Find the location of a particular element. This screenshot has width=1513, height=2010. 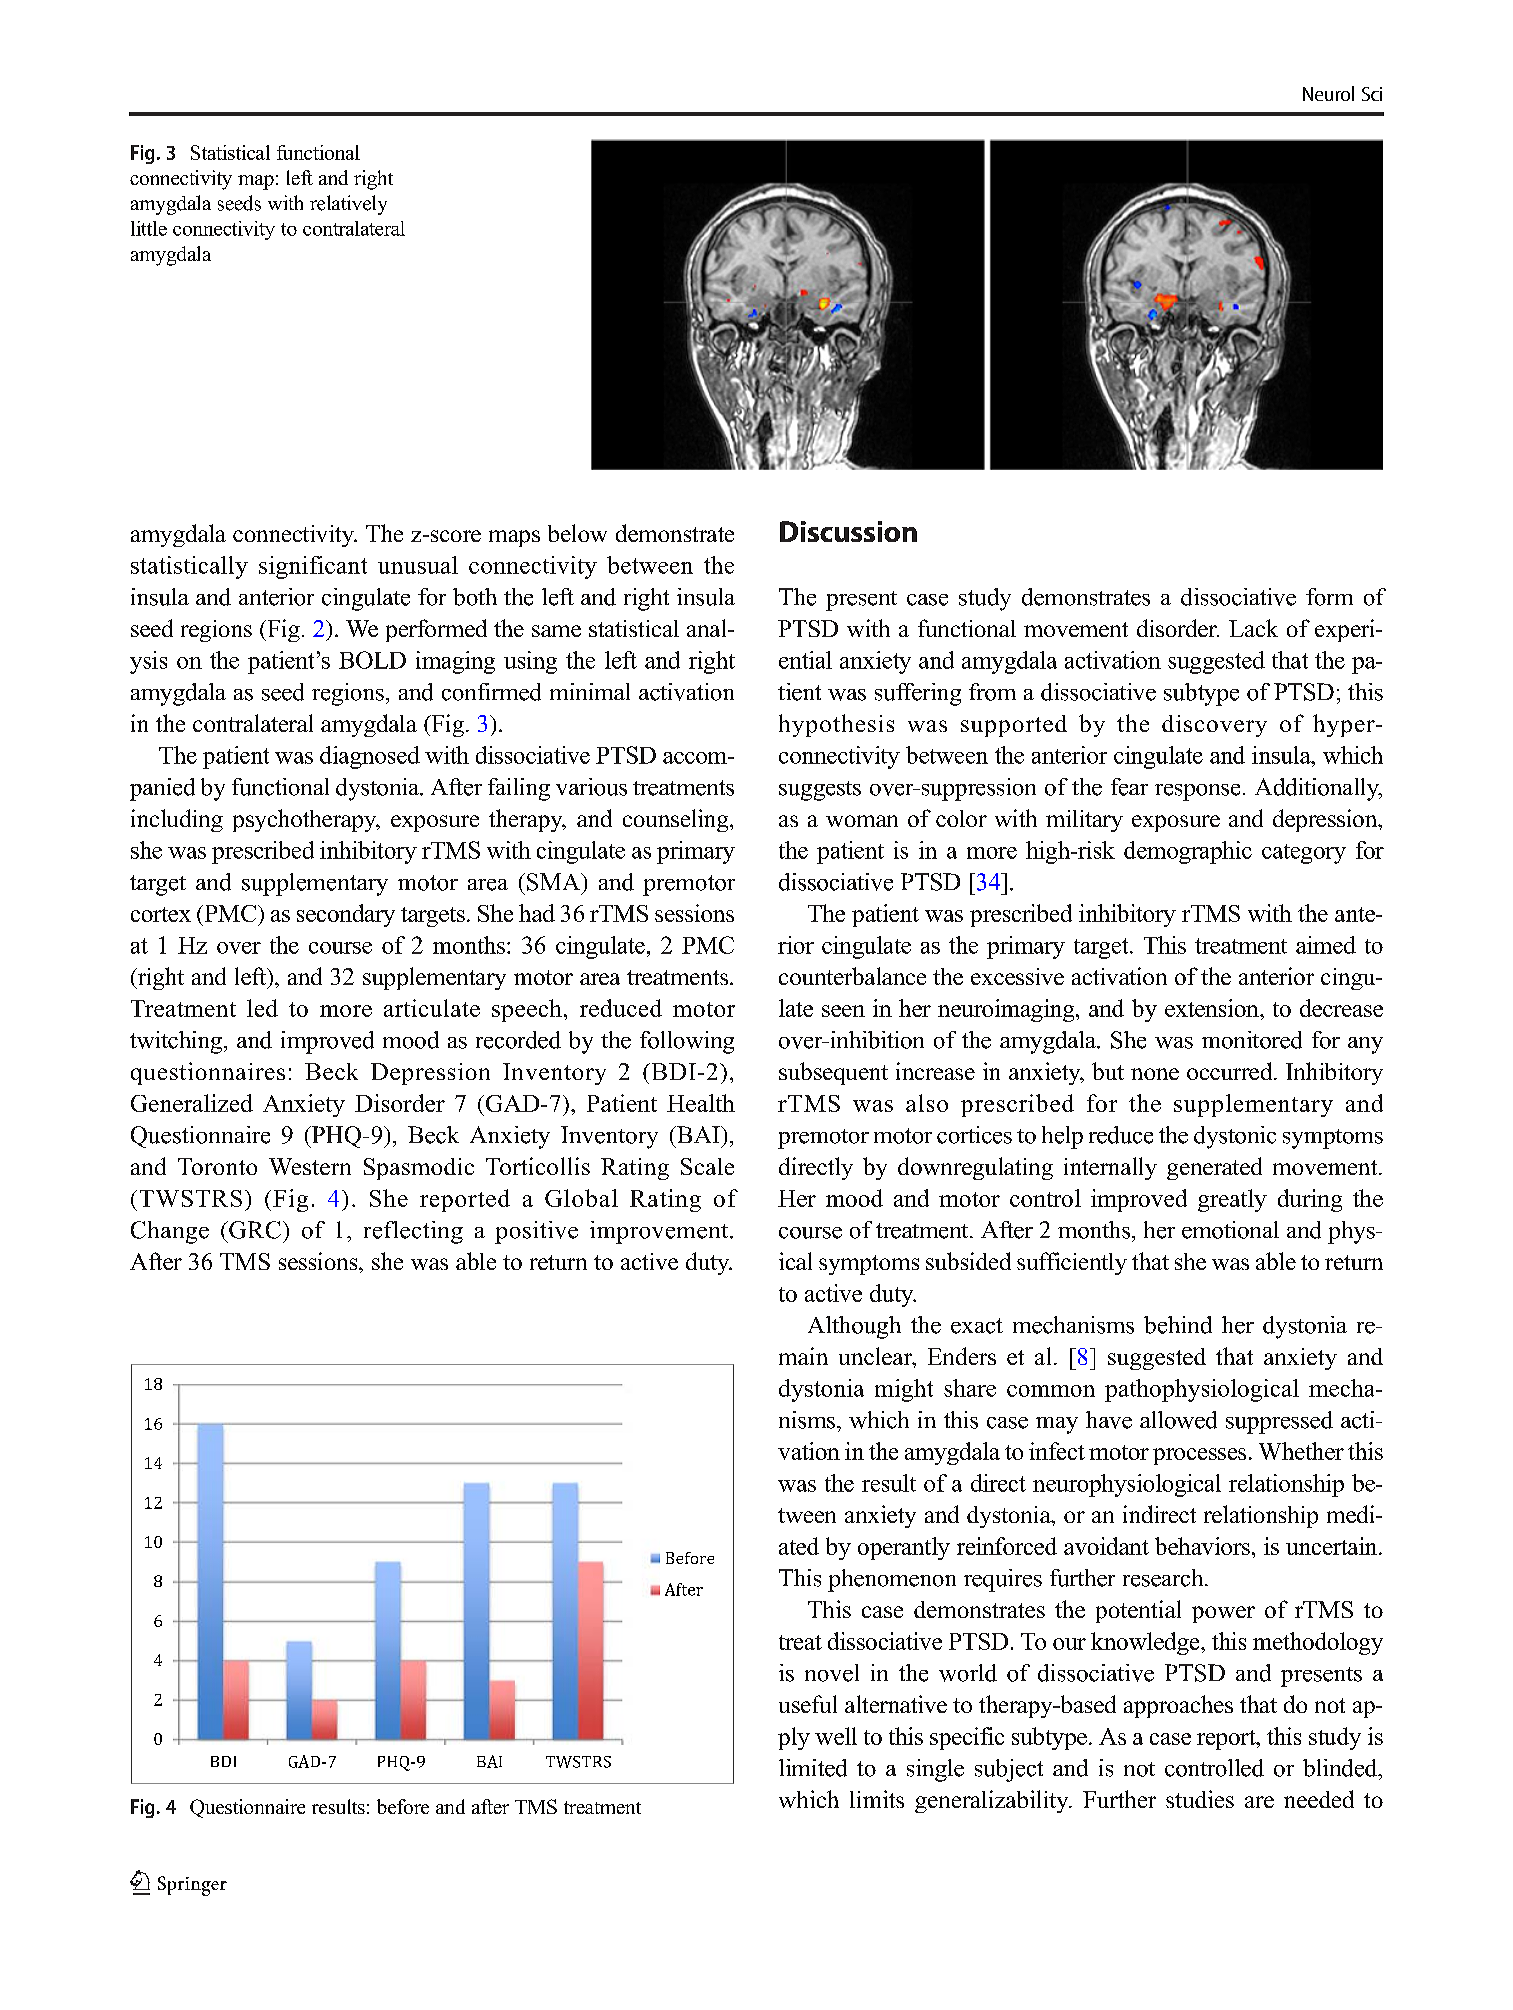

response is located at coordinates (1197, 792).
